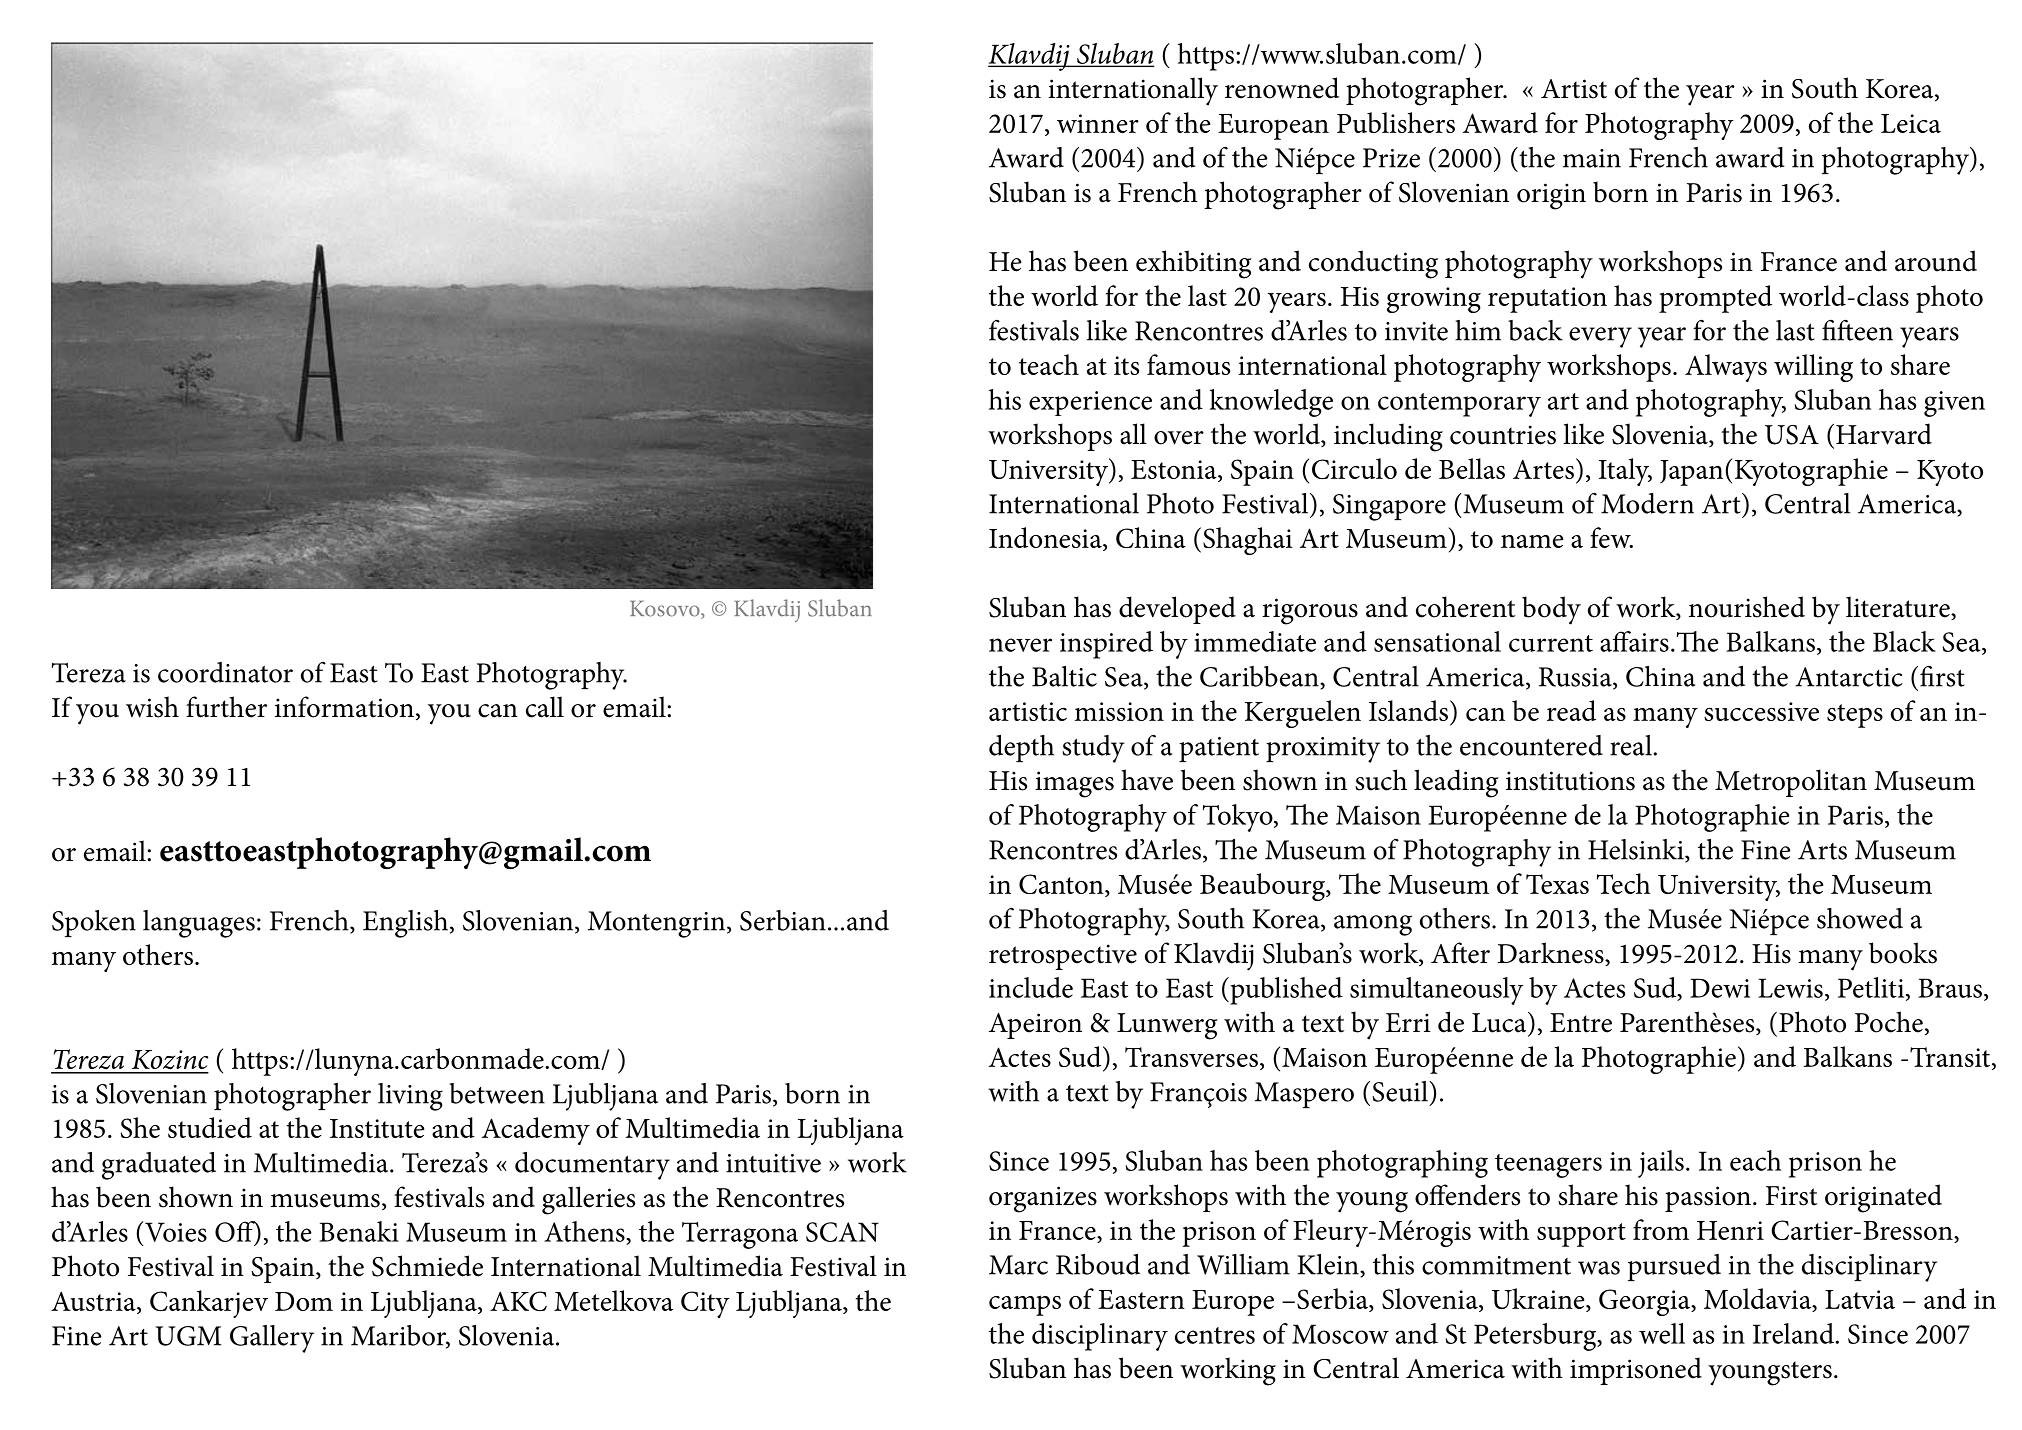 This image has height=1430, width=2022. What do you see at coordinates (1592, 158) in the image?
I see `main` at bounding box center [1592, 158].
